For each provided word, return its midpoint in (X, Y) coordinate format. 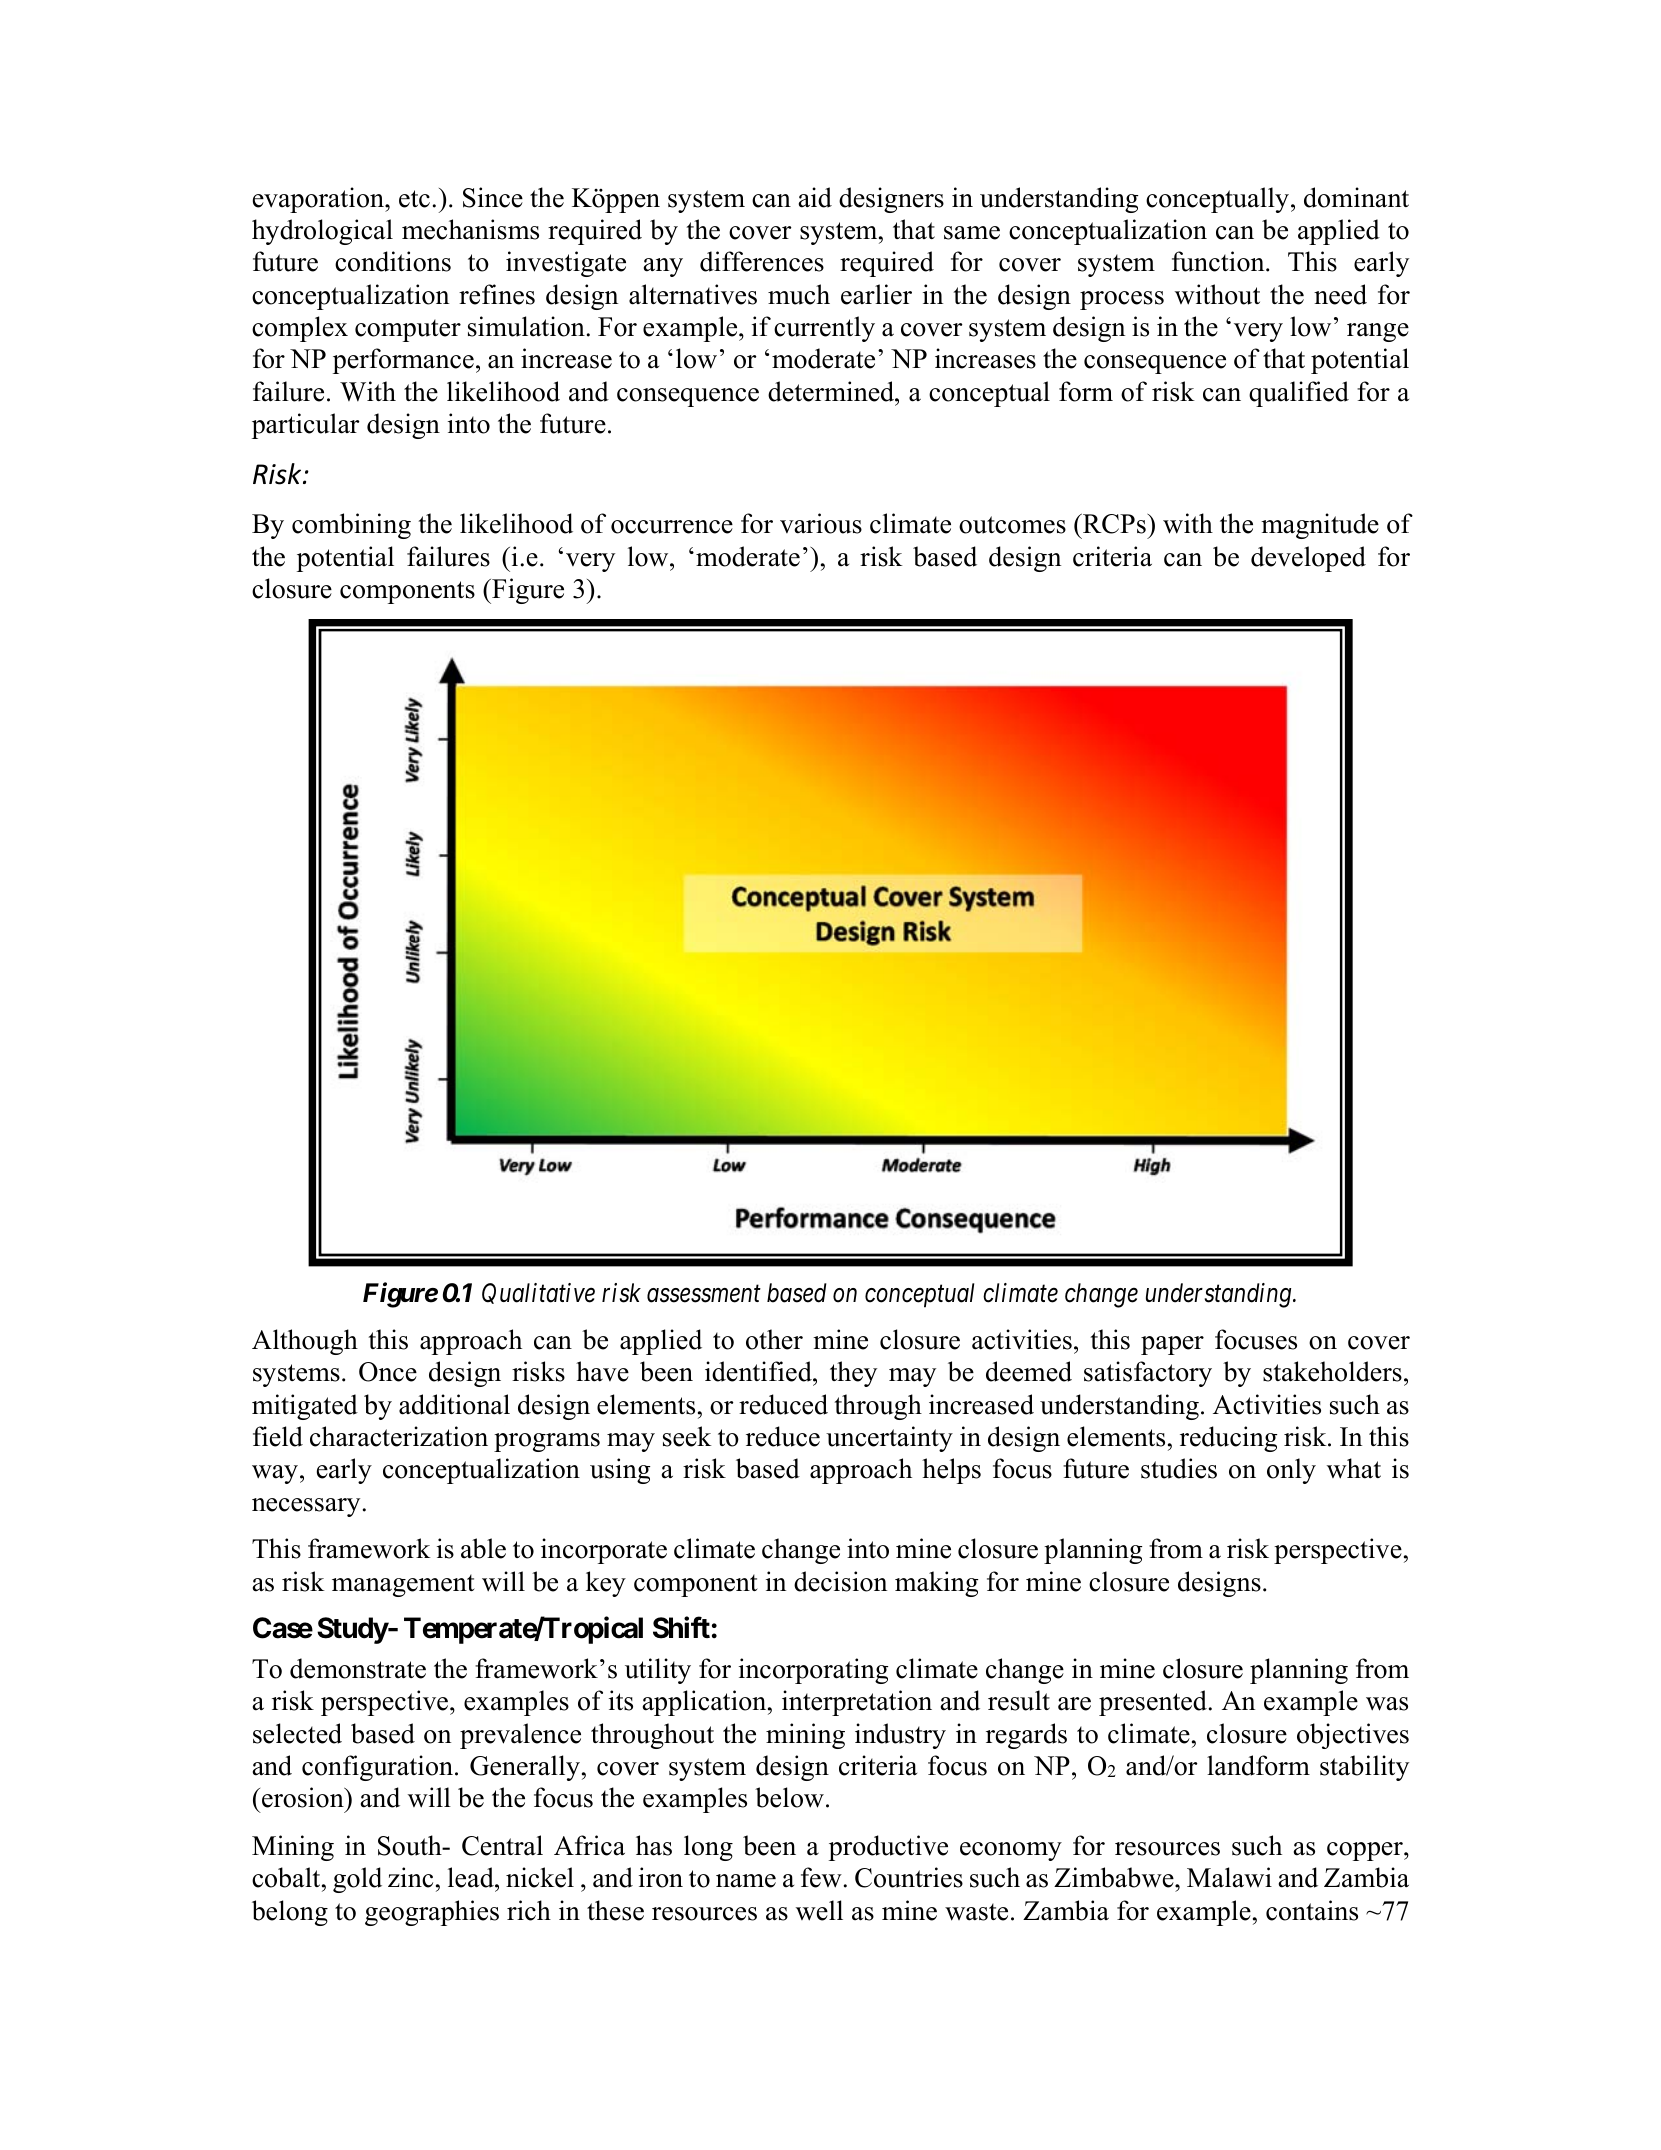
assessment (704, 1294)
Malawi (1229, 1877)
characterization (399, 1436)
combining (351, 526)
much (799, 294)
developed (1308, 559)
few (821, 1877)
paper (1172, 1345)
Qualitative (538, 1293)
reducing (1228, 1439)
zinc (410, 1877)
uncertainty (889, 1439)
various (821, 523)
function (1219, 261)
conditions (393, 261)
